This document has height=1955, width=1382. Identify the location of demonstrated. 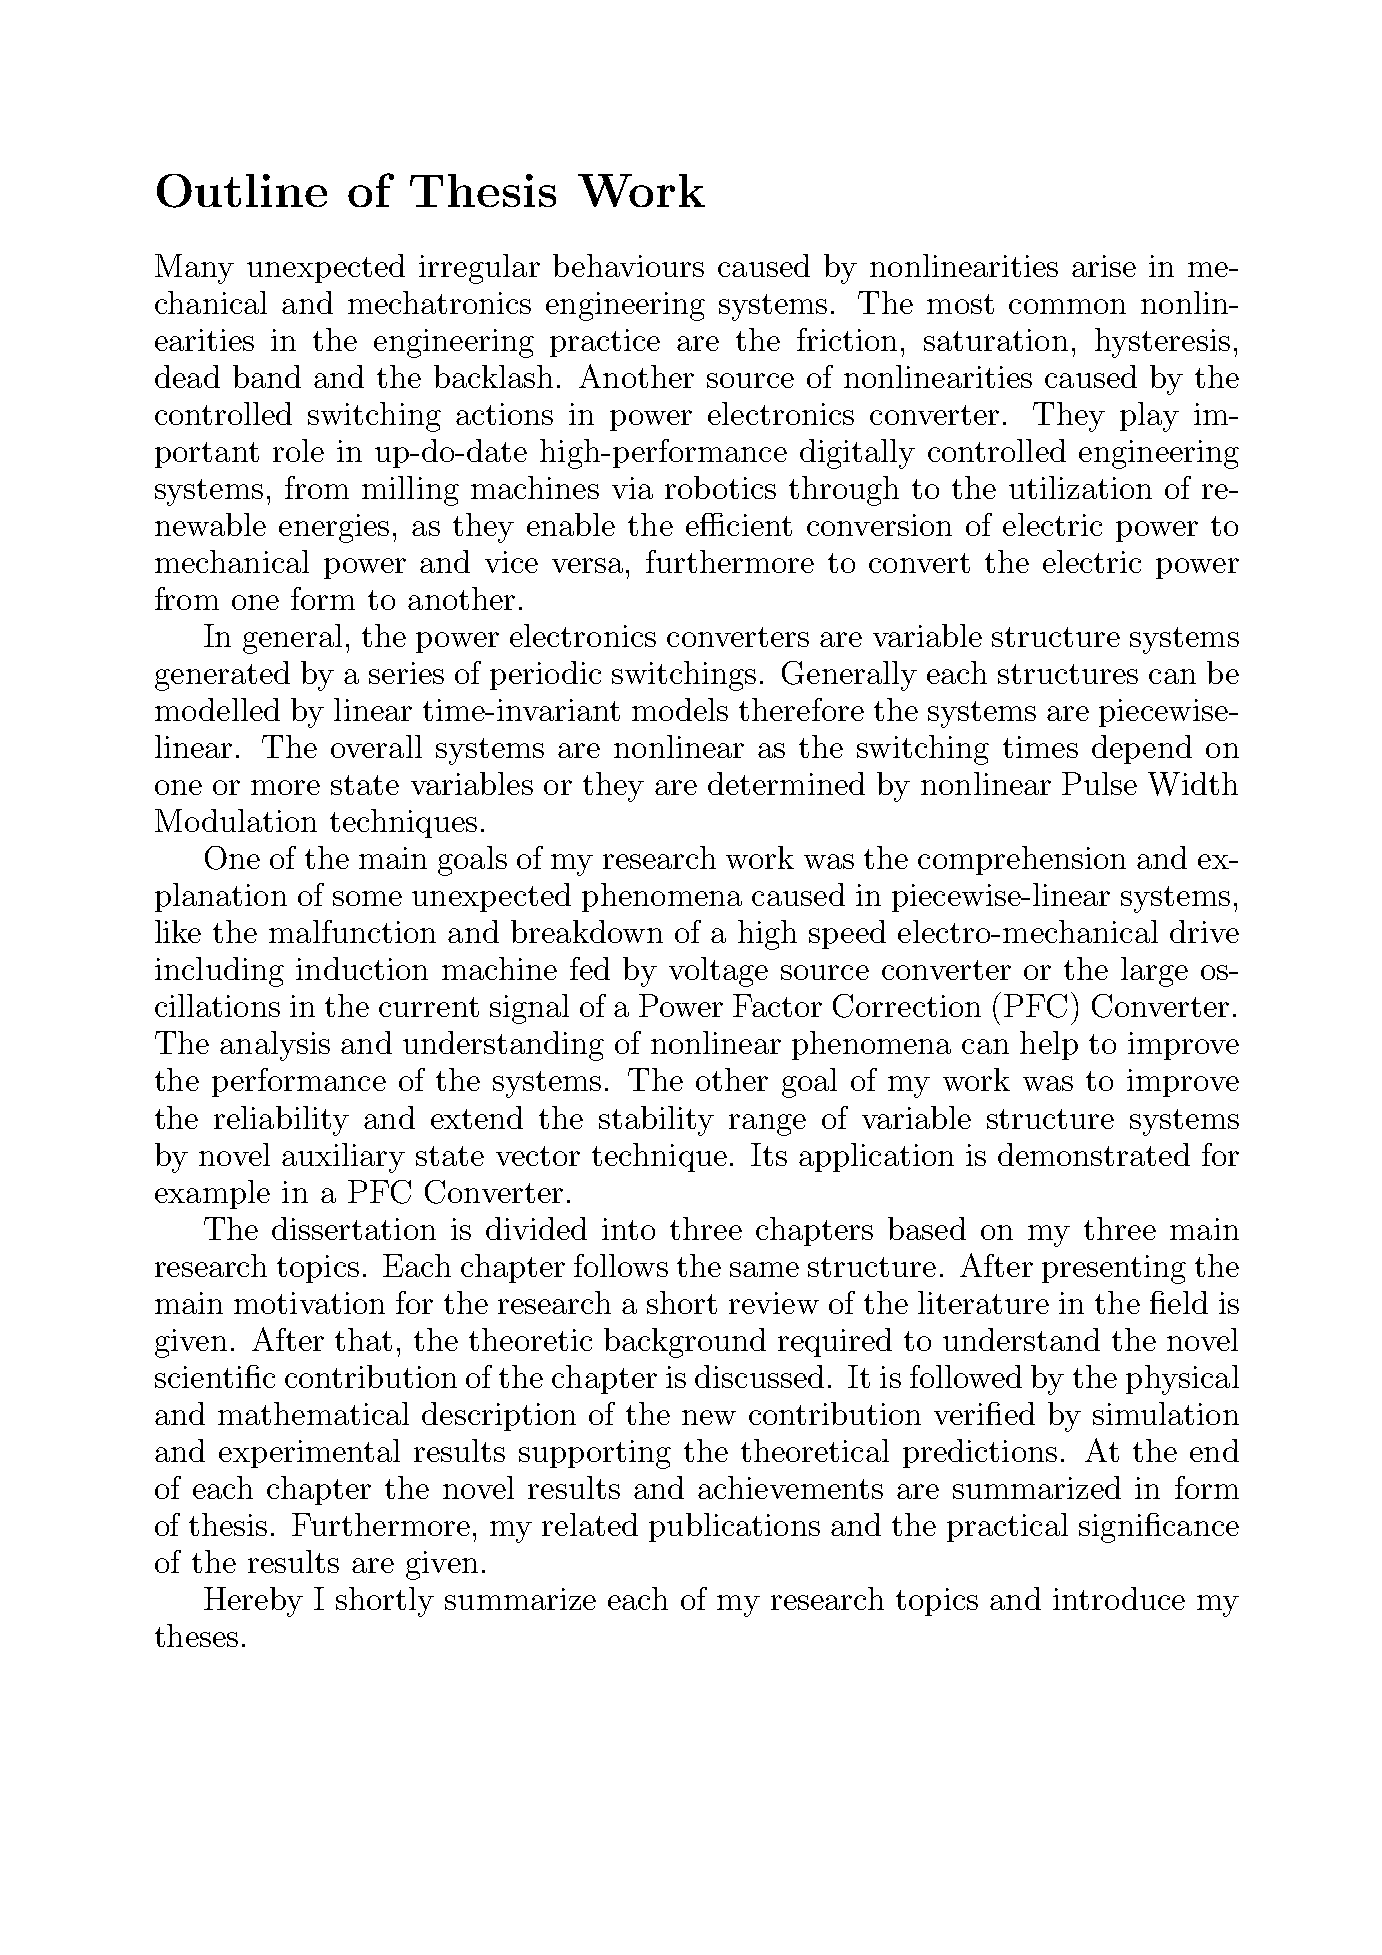
(1094, 1154).
